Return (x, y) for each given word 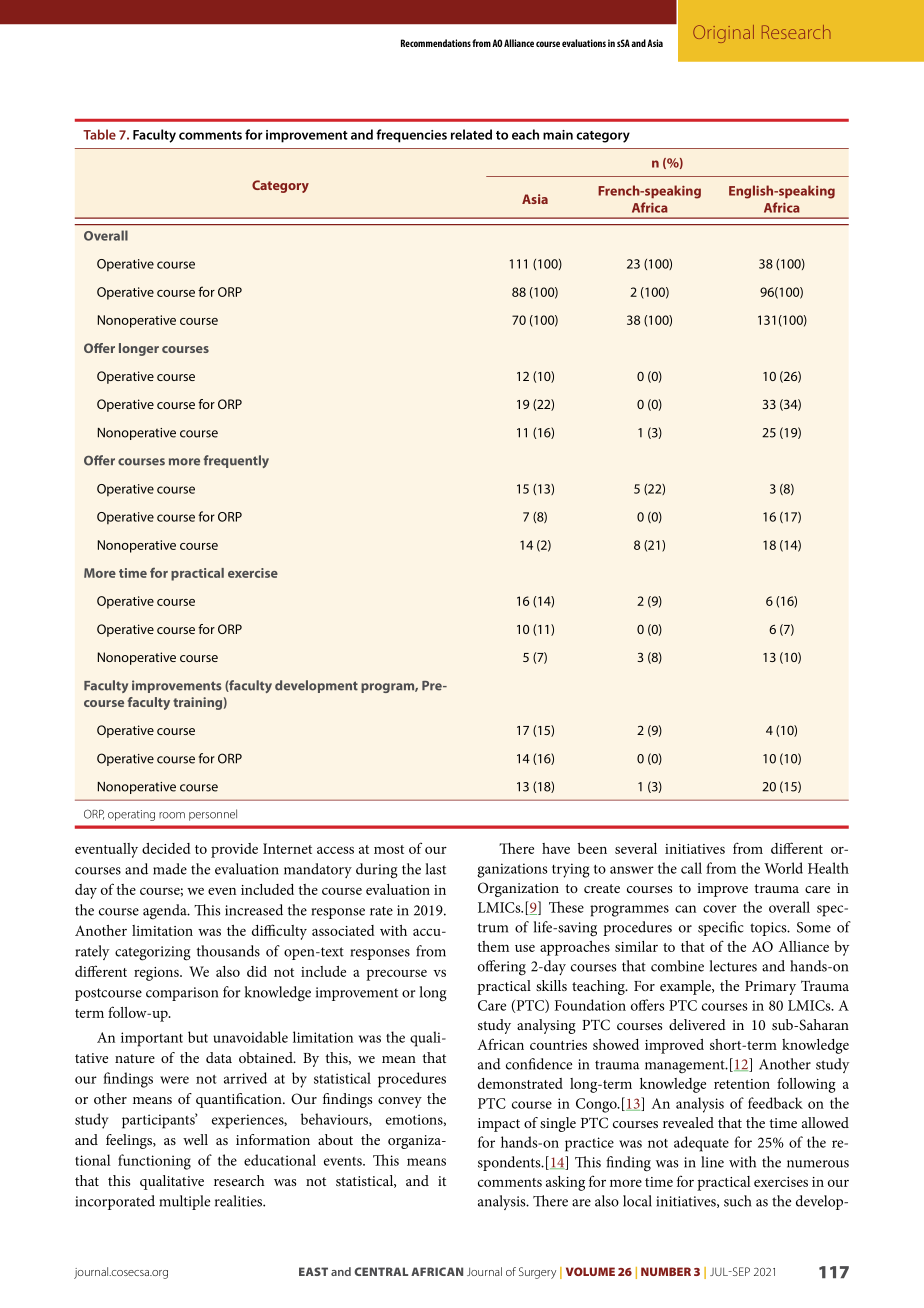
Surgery (537, 1273)
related (471, 134)
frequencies (411, 136)
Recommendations (436, 43)
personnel (213, 815)
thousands (228, 951)
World (783, 868)
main (558, 135)
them (493, 946)
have (556, 848)
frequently (236, 461)
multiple (184, 1202)
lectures (733, 966)
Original (723, 34)
